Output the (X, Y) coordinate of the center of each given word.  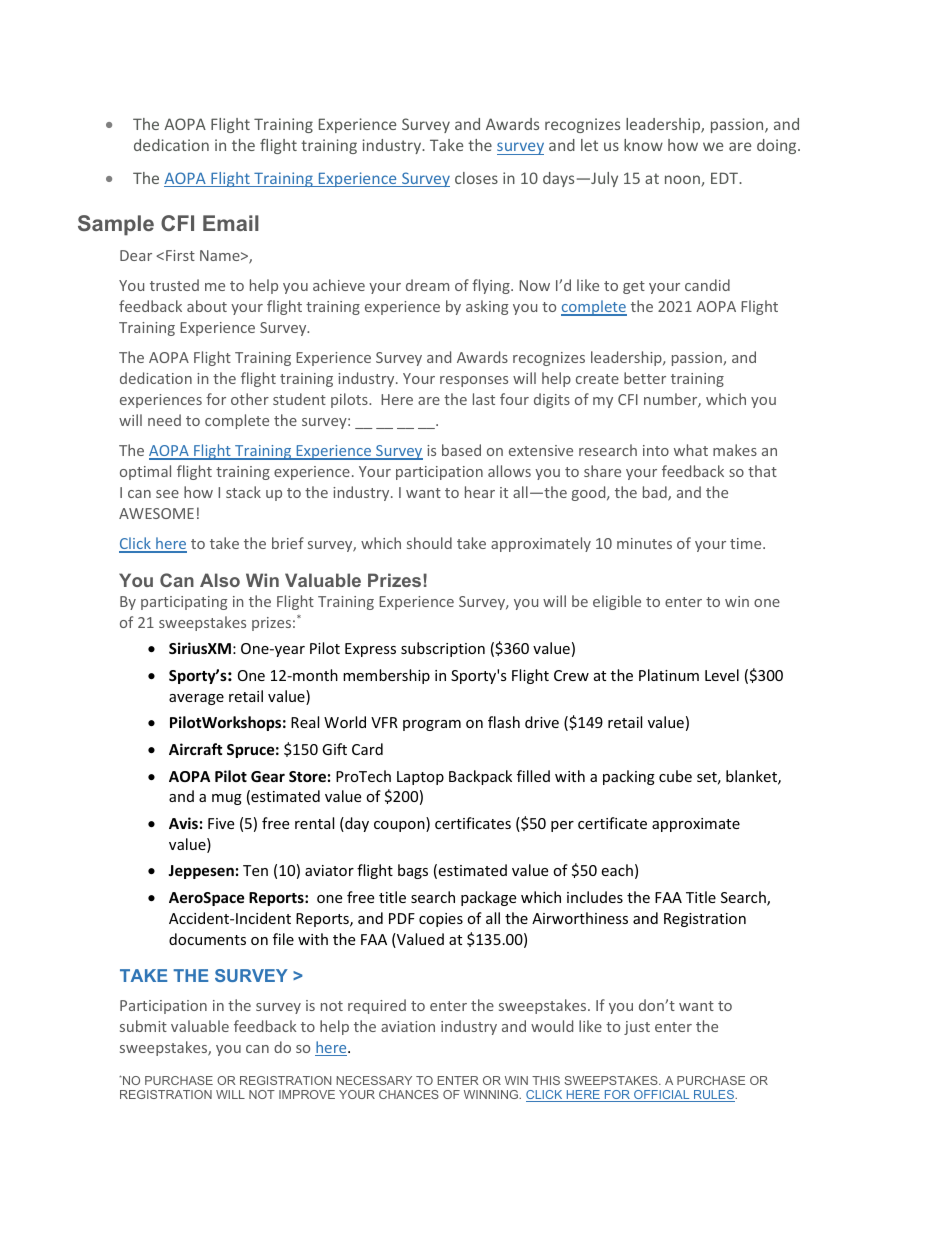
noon (683, 181)
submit (143, 1026)
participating (184, 603)
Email (231, 223)
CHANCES (409, 1094)
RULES (714, 1096)
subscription (443, 649)
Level (722, 675)
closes (476, 178)
